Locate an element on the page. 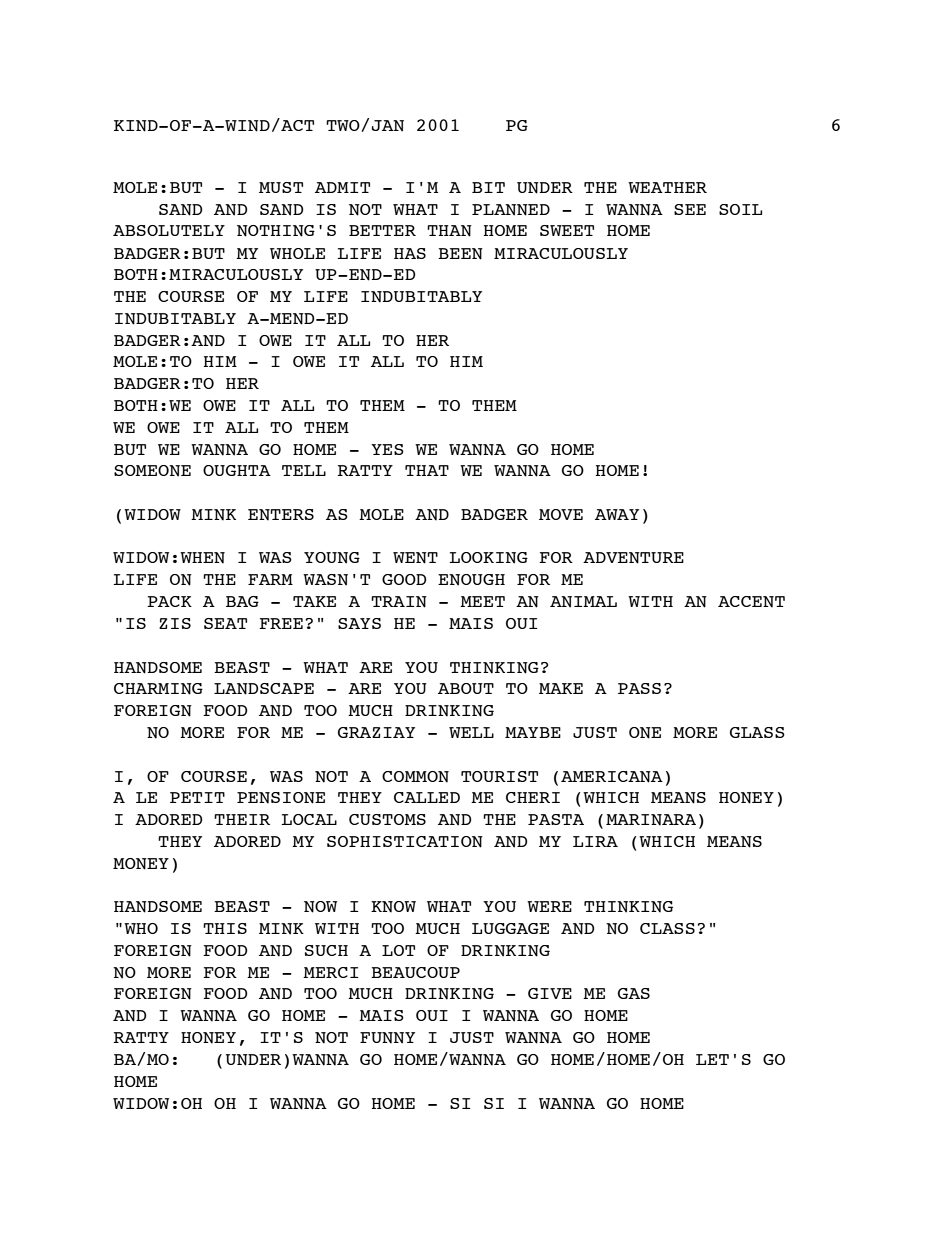 The width and height of the image is (952, 1233). THAN is located at coordinates (449, 231).
